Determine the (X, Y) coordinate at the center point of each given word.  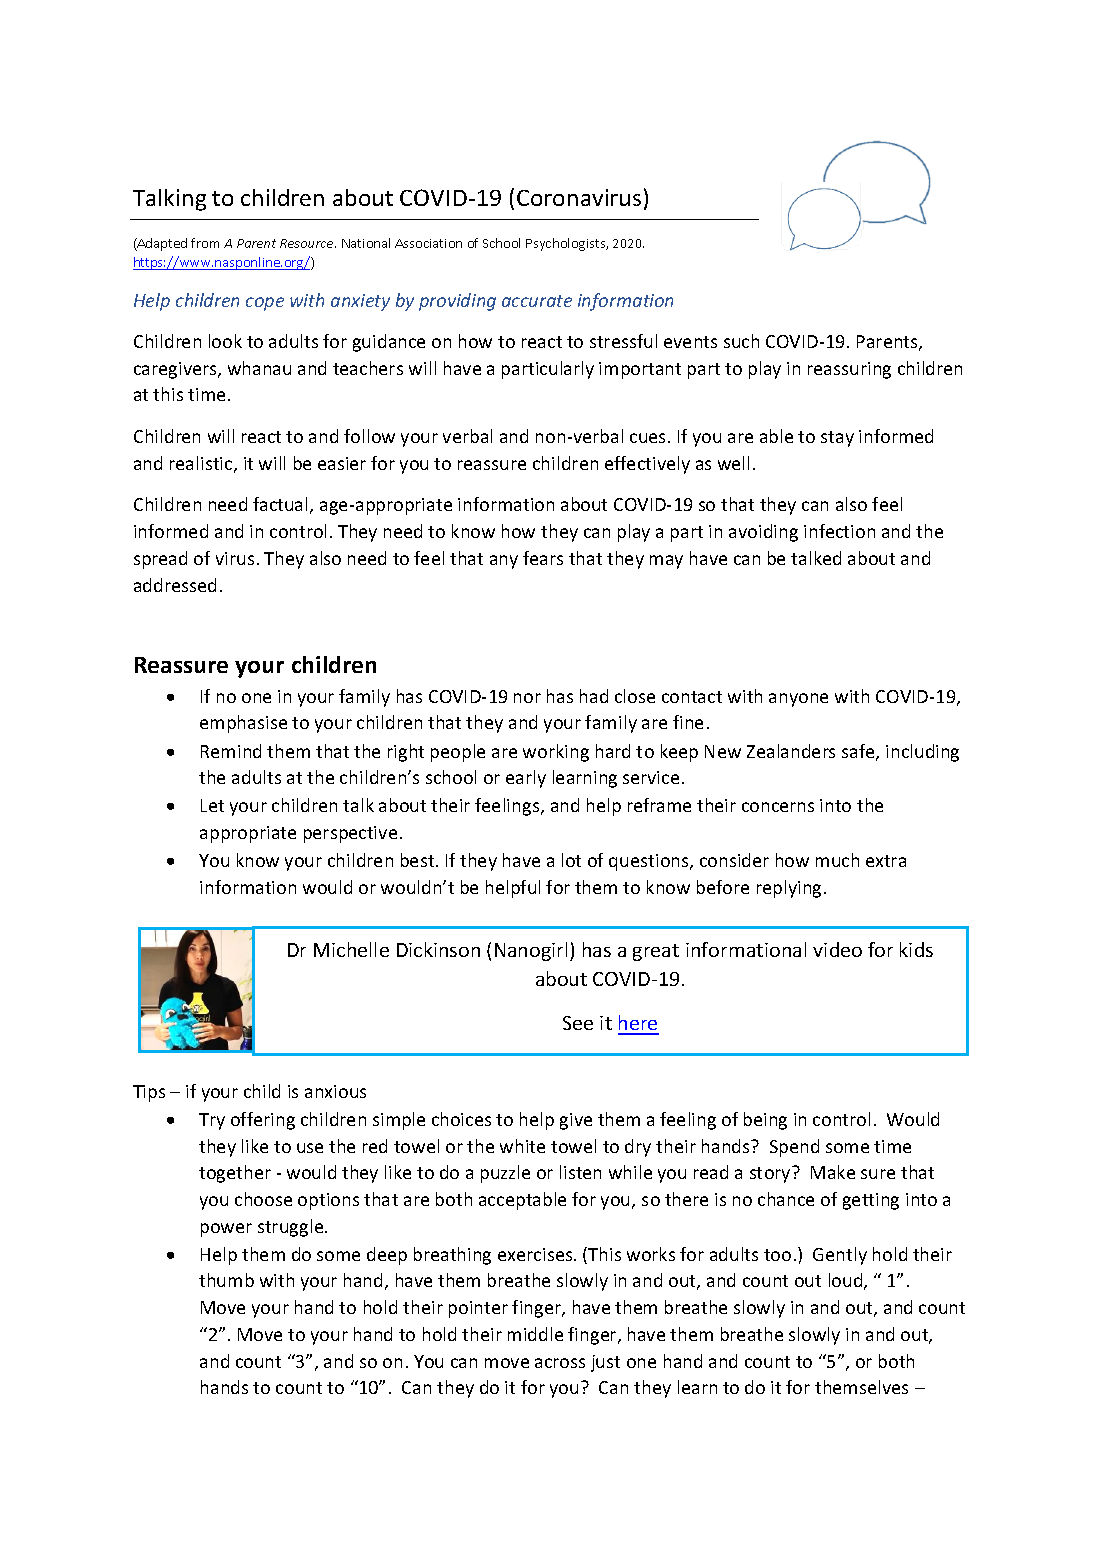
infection (839, 531)
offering (263, 1121)
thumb (226, 1280)
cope (265, 304)
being (765, 1121)
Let (212, 805)
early (526, 779)
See (578, 1023)
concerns (778, 807)
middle (535, 1334)
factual (280, 504)
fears (543, 558)
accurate (537, 301)
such (741, 341)
